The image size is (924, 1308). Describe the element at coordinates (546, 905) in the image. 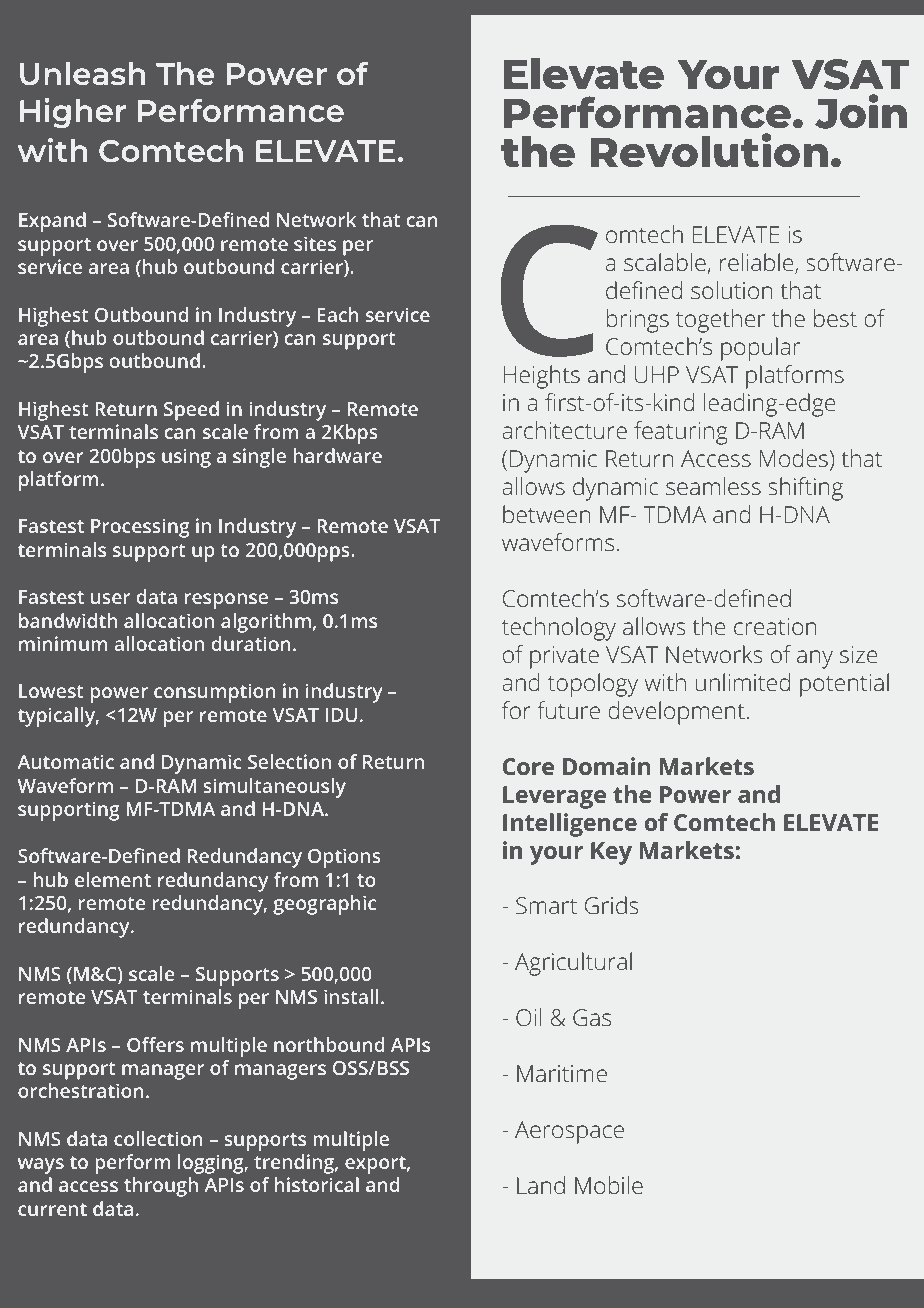

I see `Smart` at that location.
